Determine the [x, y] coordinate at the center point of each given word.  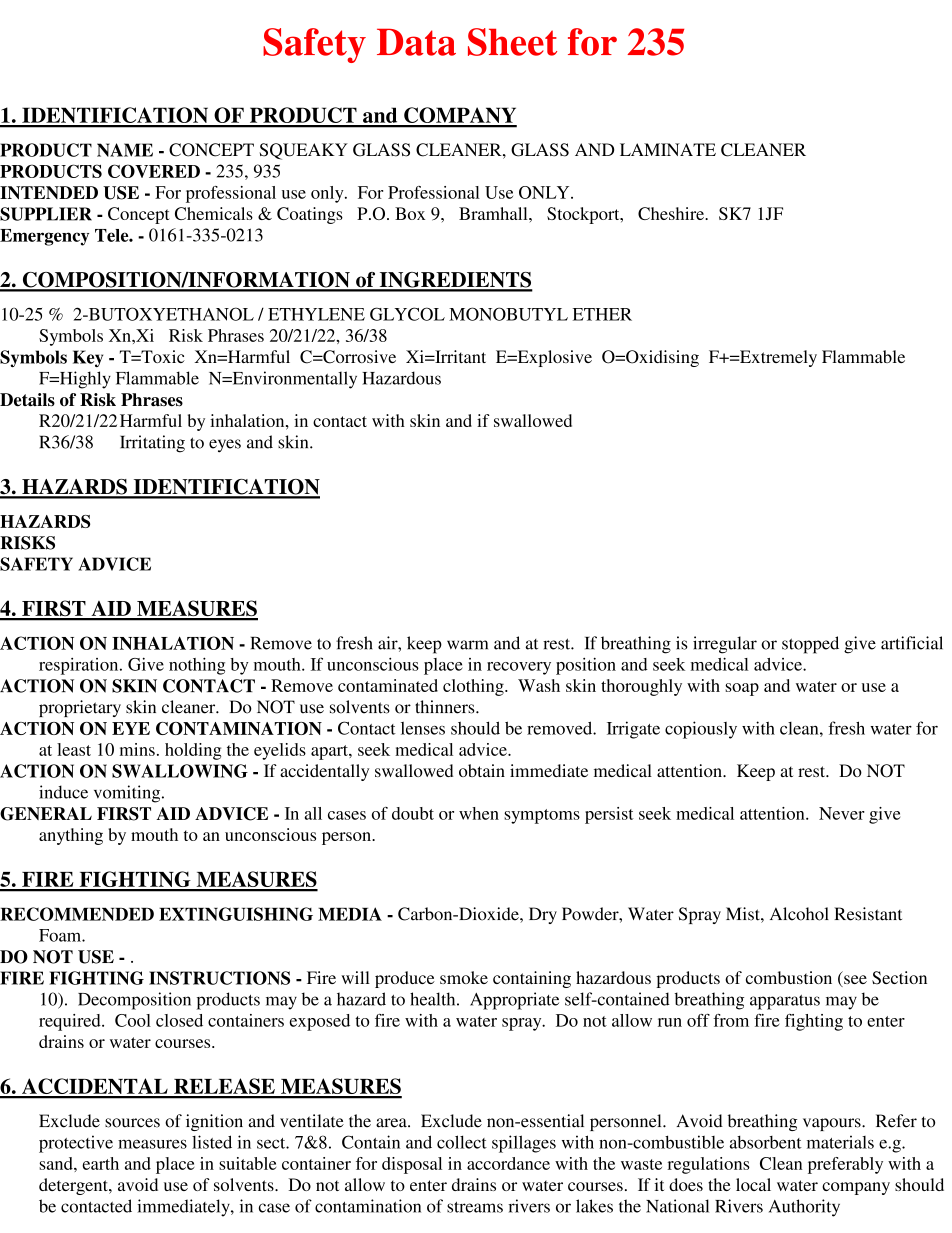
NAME [125, 150]
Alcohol [799, 914]
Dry [543, 915]
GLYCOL [407, 314]
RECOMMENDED [77, 914]
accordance [508, 1163]
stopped [810, 645]
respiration [80, 666]
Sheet [512, 42]
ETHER [602, 314]
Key [88, 358]
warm [467, 645]
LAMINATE [668, 149]
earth [100, 1163]
